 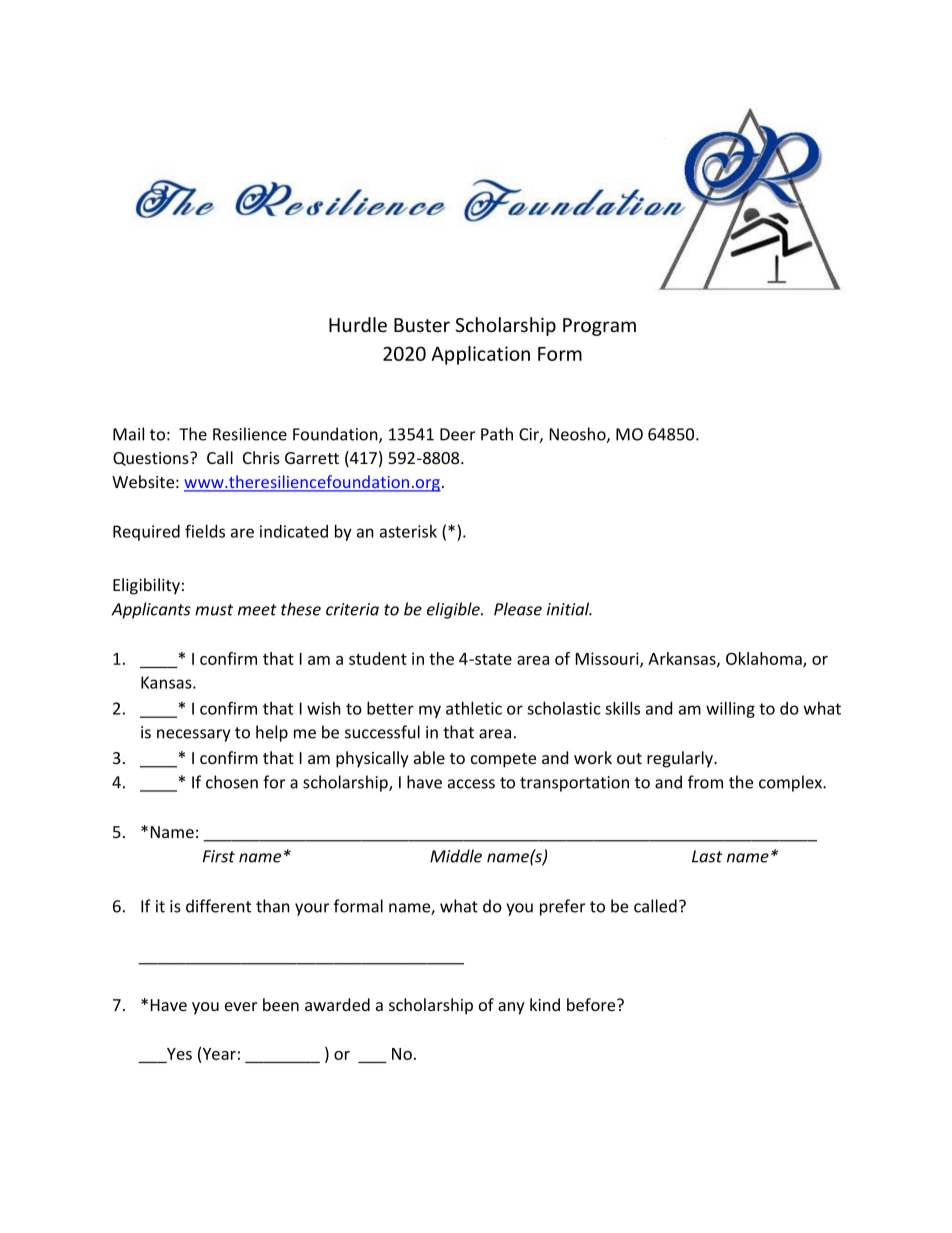 What do you see at coordinates (241, 1006) in the document?
I see `ever` at bounding box center [241, 1006].
